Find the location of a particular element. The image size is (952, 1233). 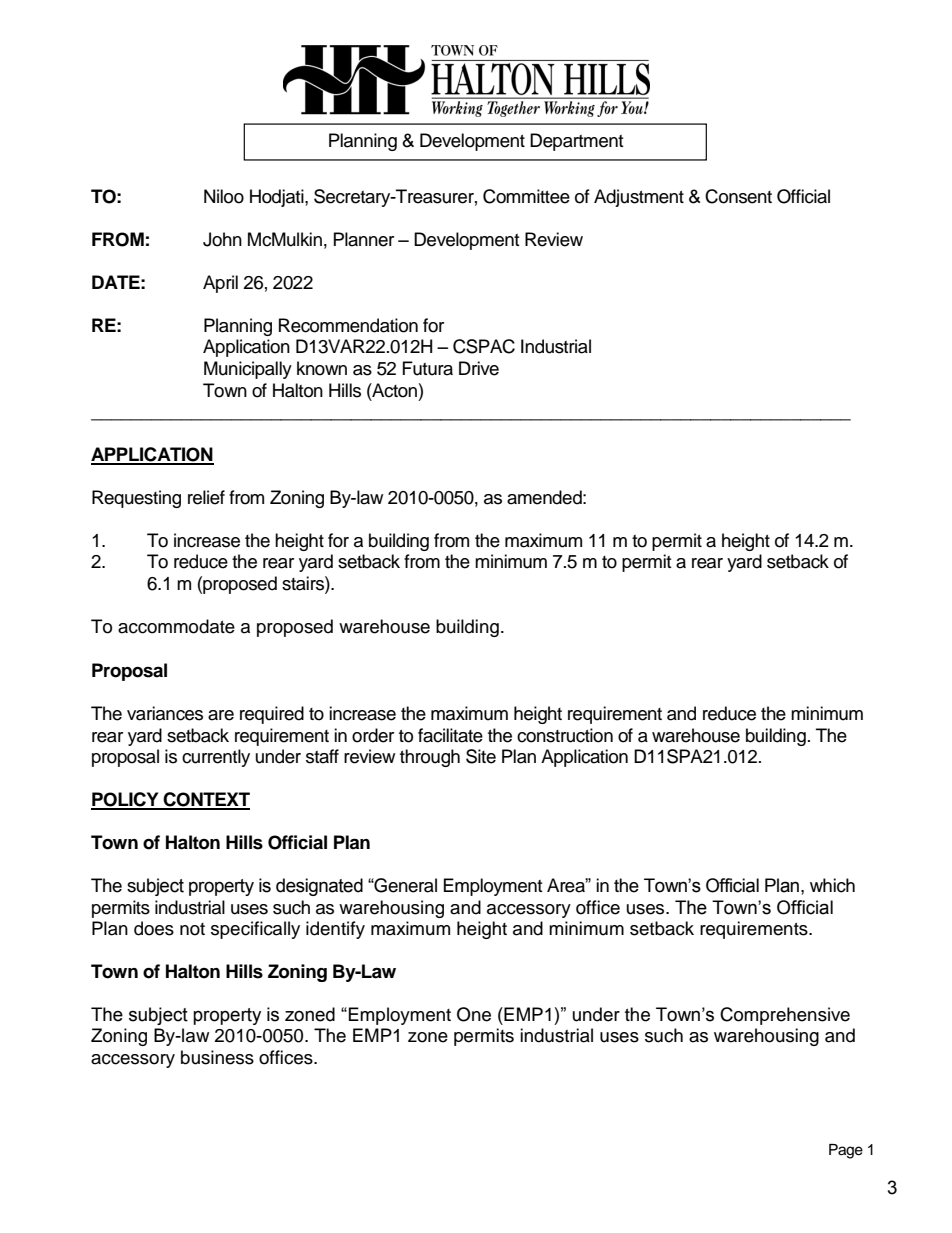

Site is located at coordinates (481, 756).
